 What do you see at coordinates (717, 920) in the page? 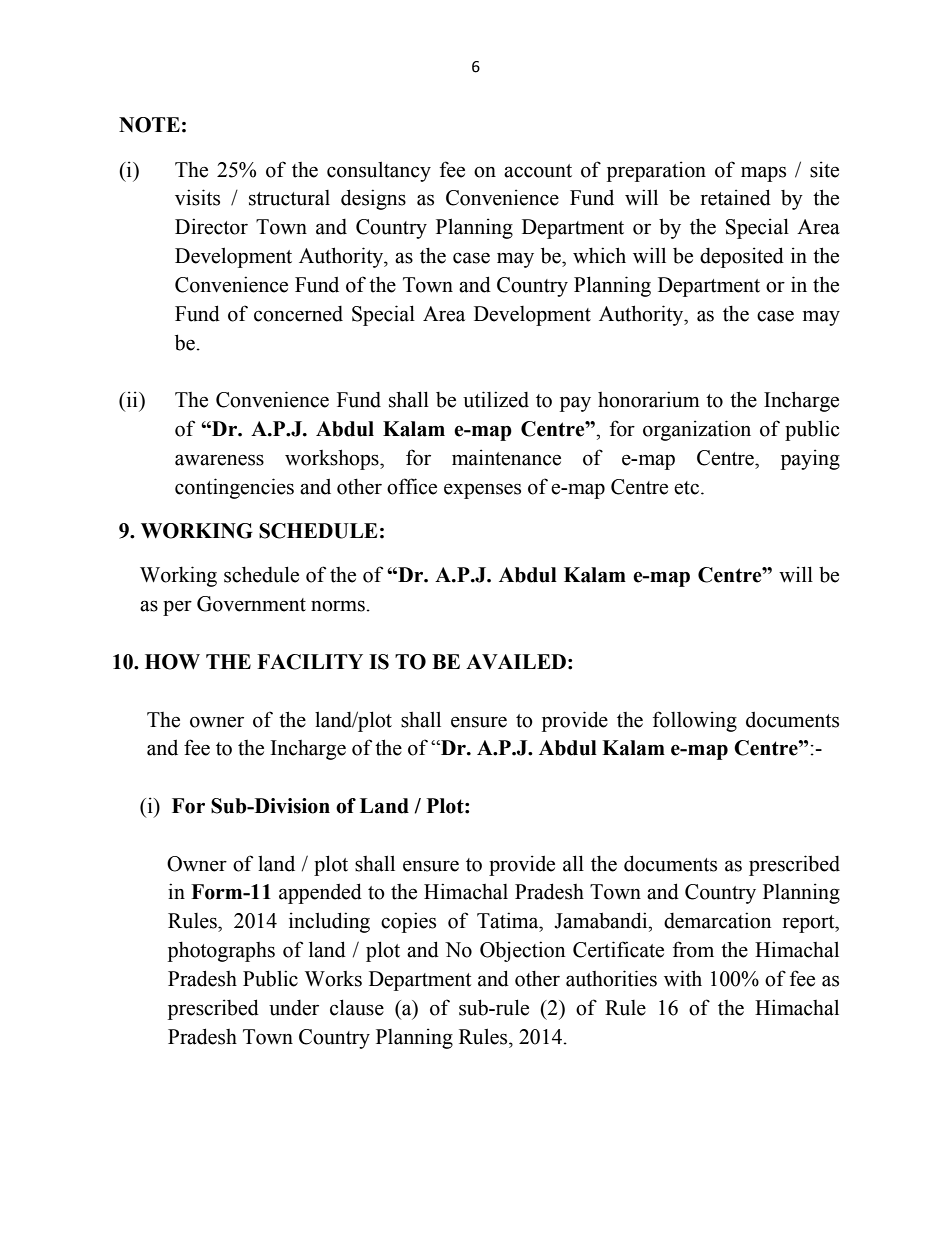
I see `demarcation` at bounding box center [717, 920].
